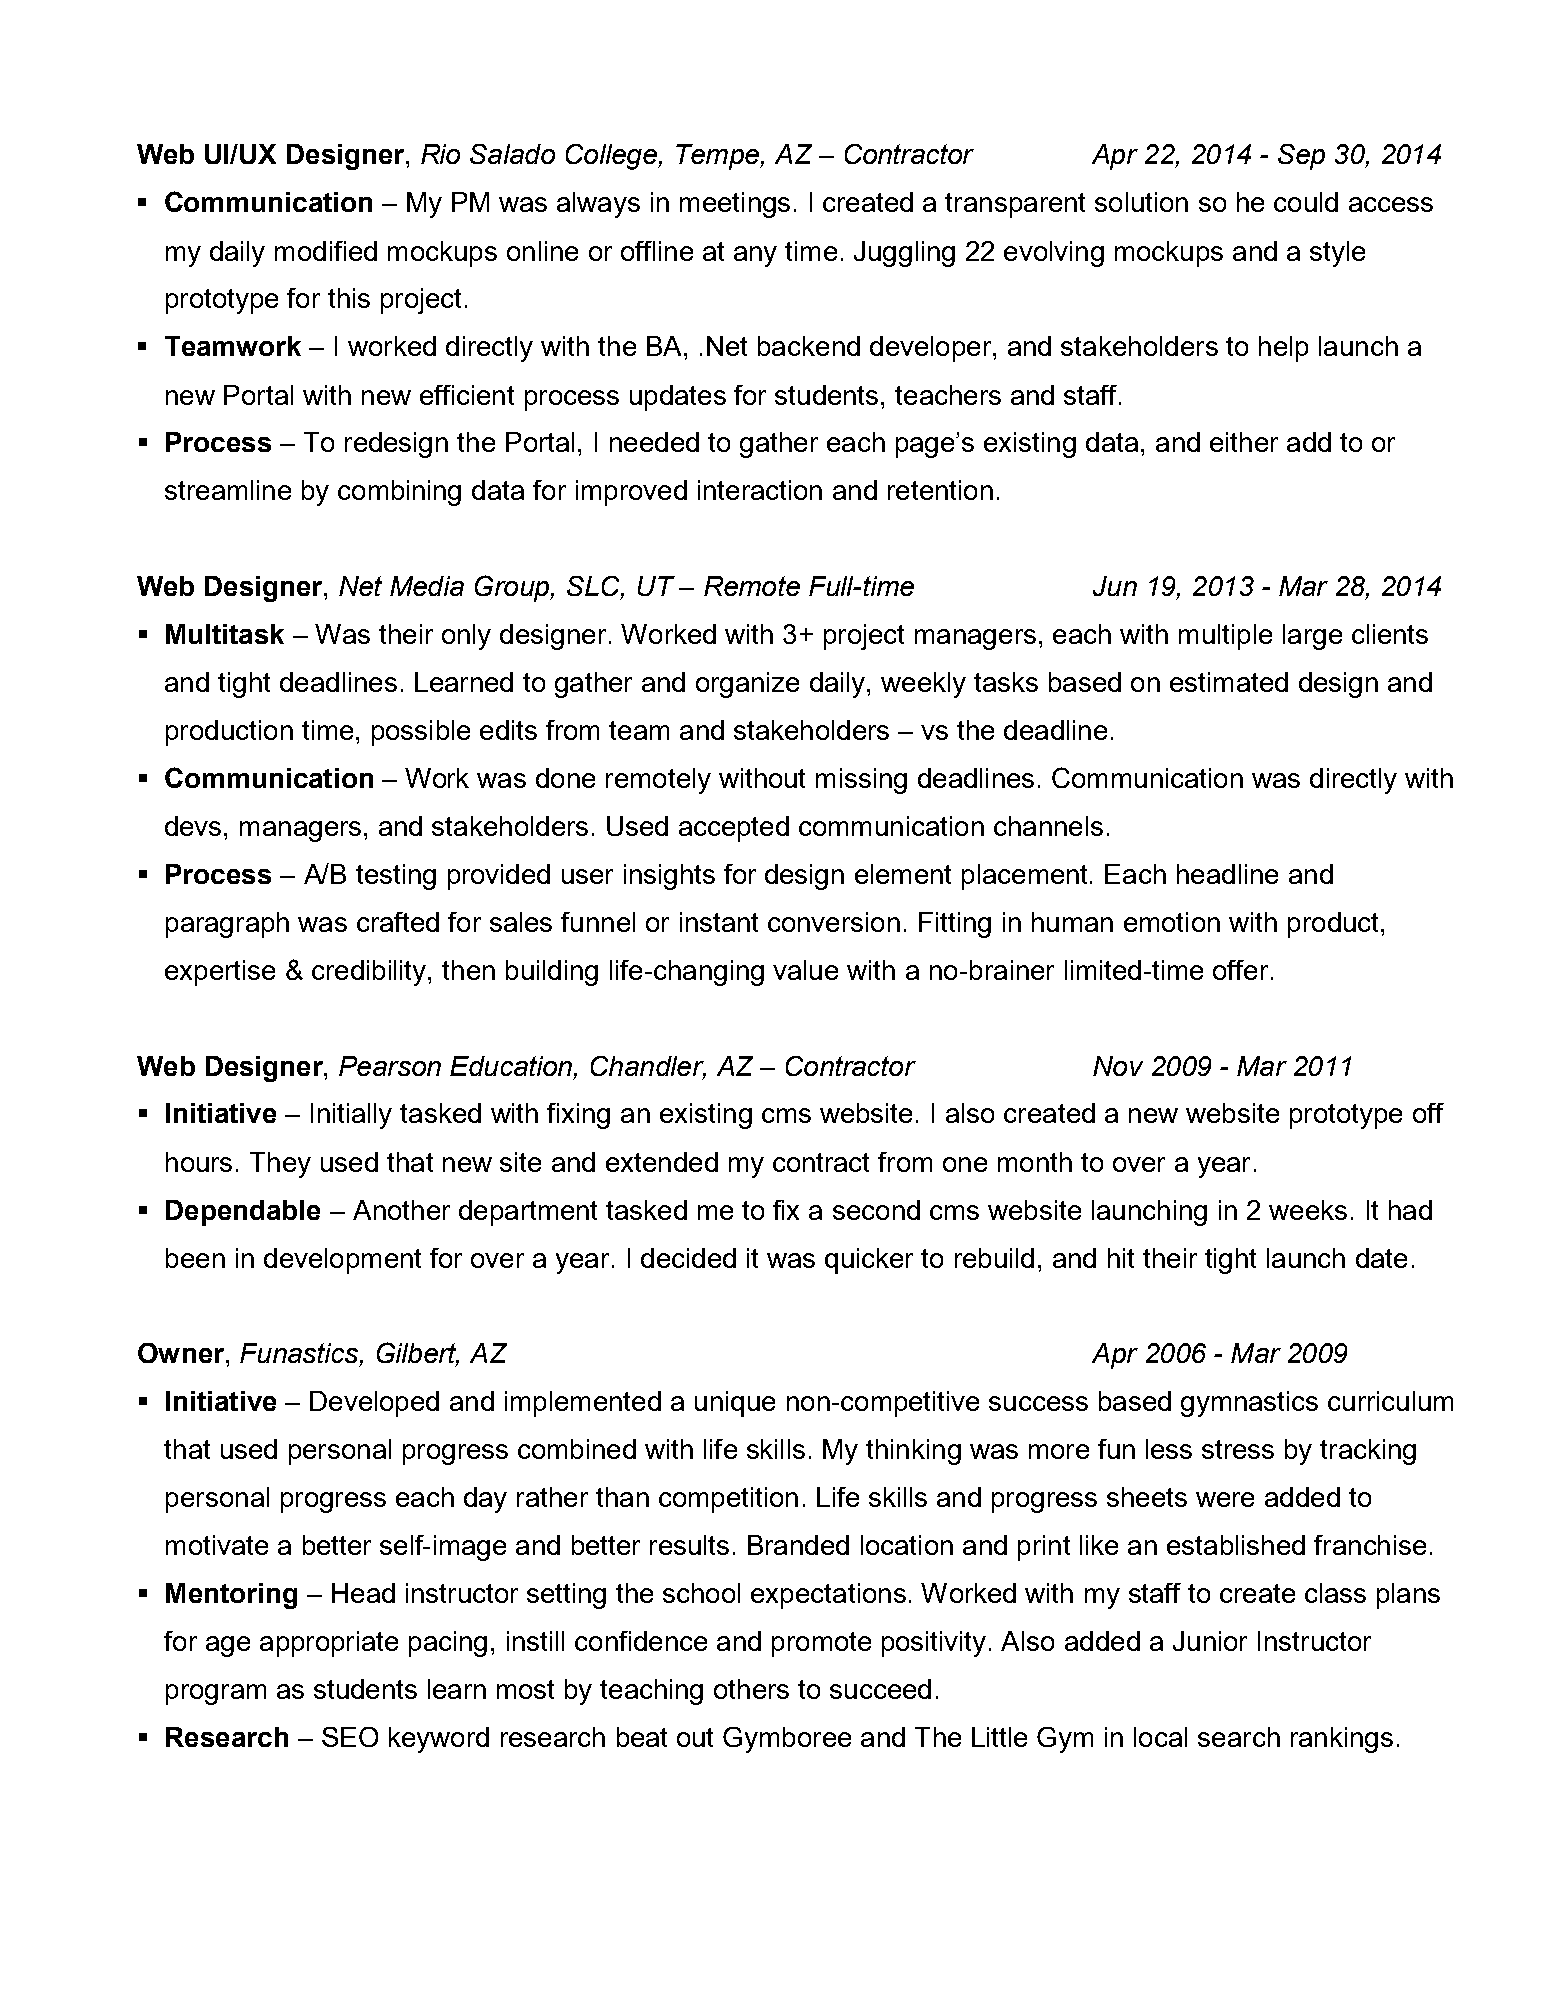  Describe the element at coordinates (735, 205) in the document. I see `meetings` at that location.
